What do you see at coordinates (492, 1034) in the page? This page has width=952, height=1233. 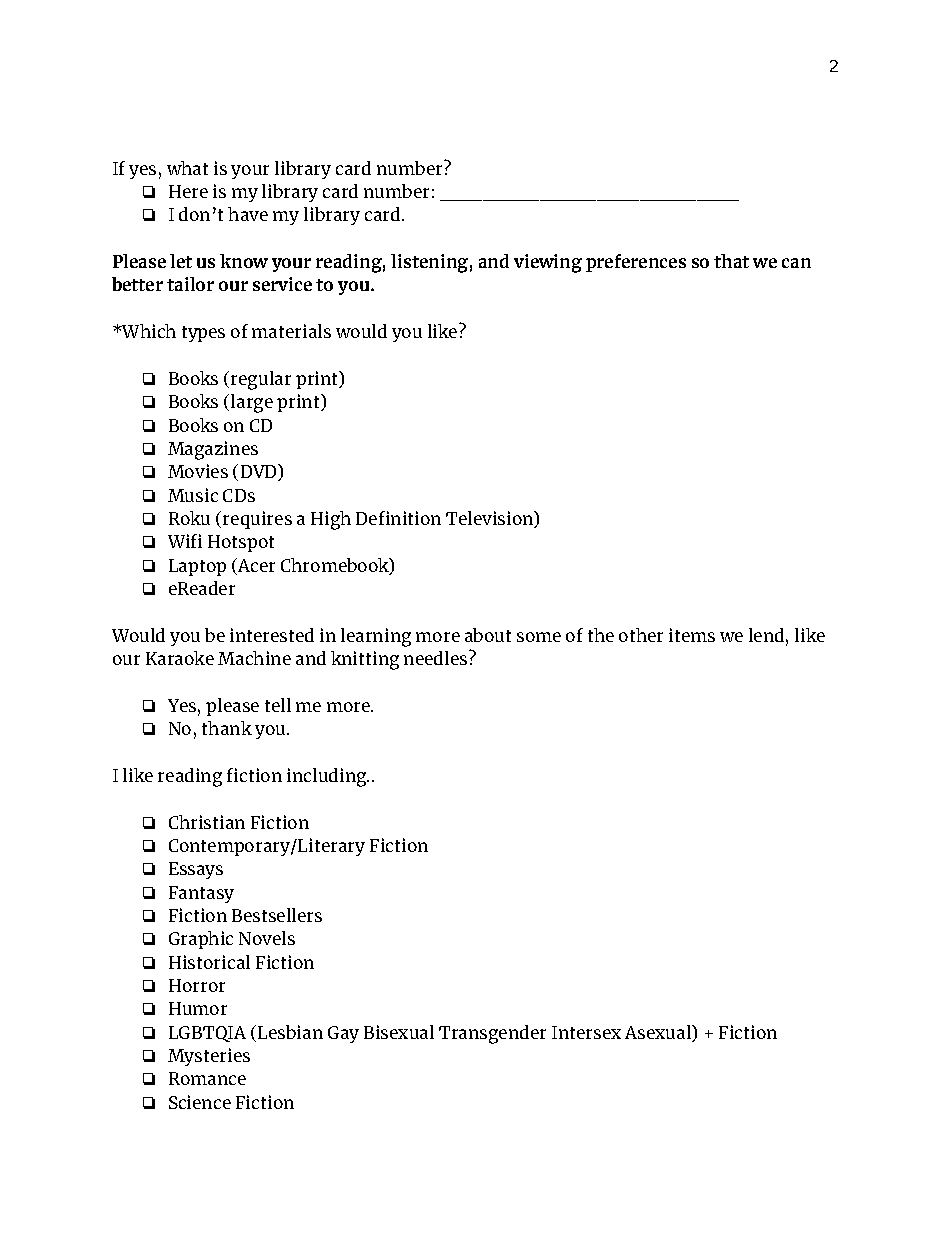 I see `Transgender` at bounding box center [492, 1034].
